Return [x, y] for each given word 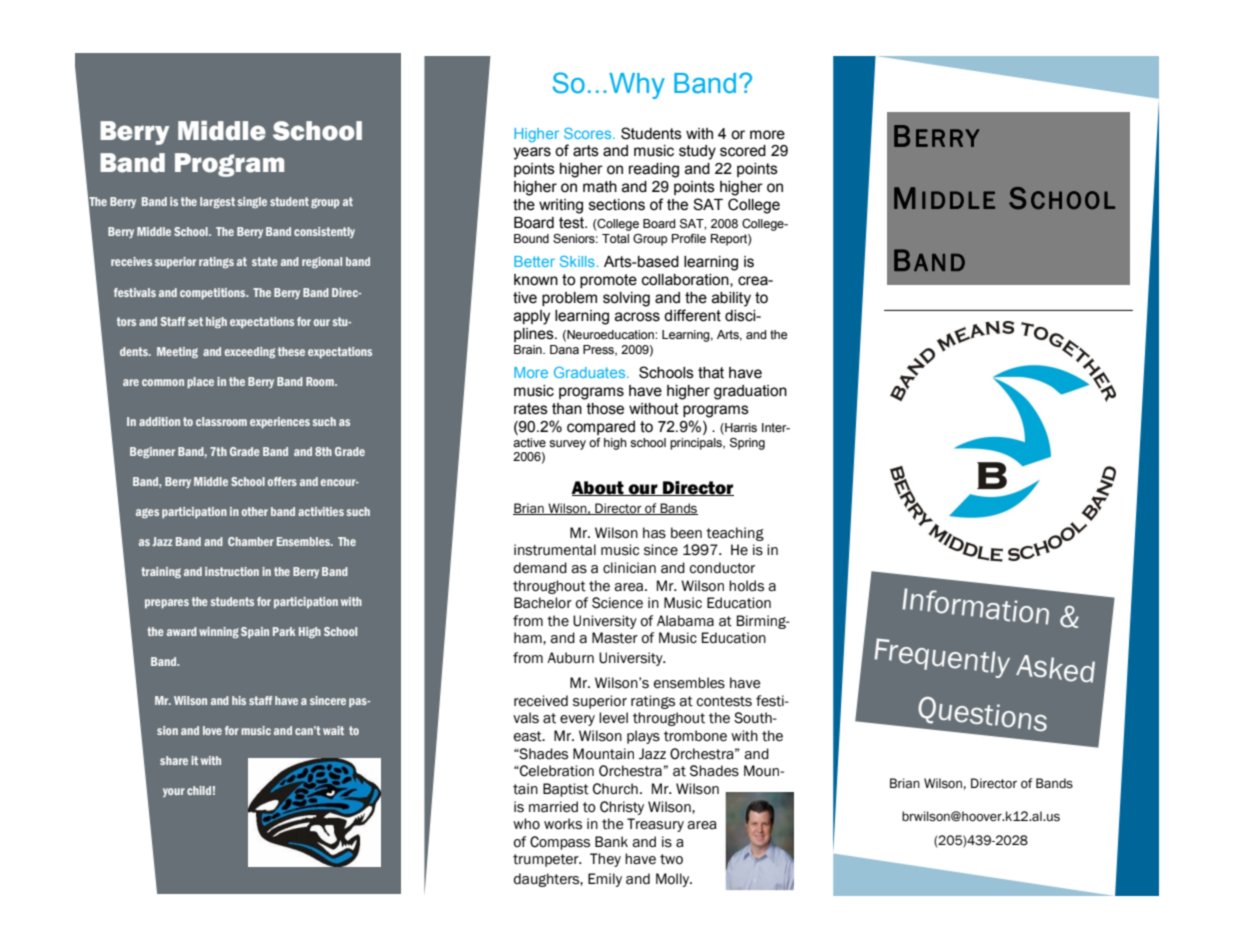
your [174, 792]
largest [217, 202]
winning [219, 632]
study [697, 152]
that [711, 373]
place [200, 382]
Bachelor [543, 603]
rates [531, 409]
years [532, 153]
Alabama [685, 621]
